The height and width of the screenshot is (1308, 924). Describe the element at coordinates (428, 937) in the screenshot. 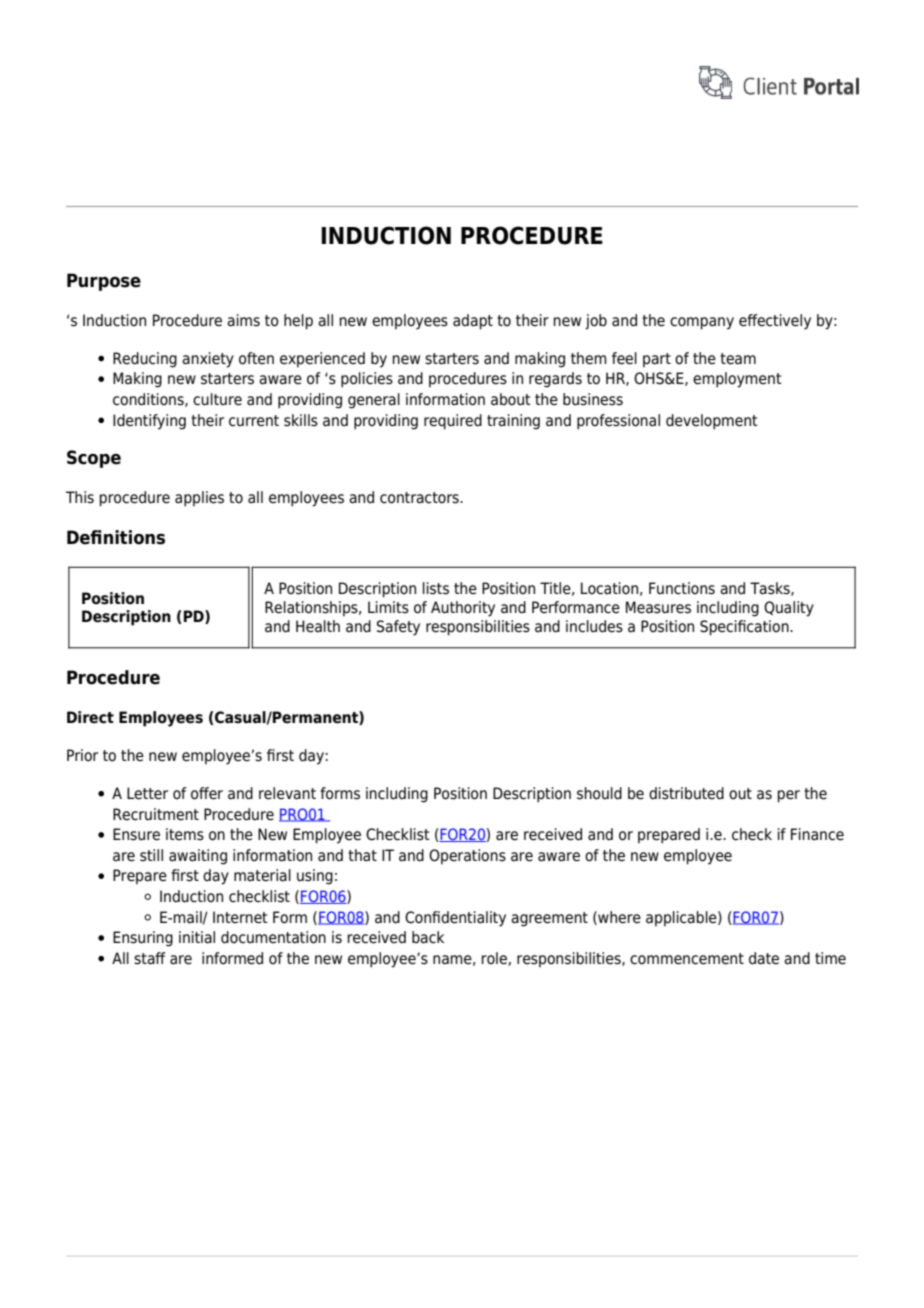

I see `back` at that location.
